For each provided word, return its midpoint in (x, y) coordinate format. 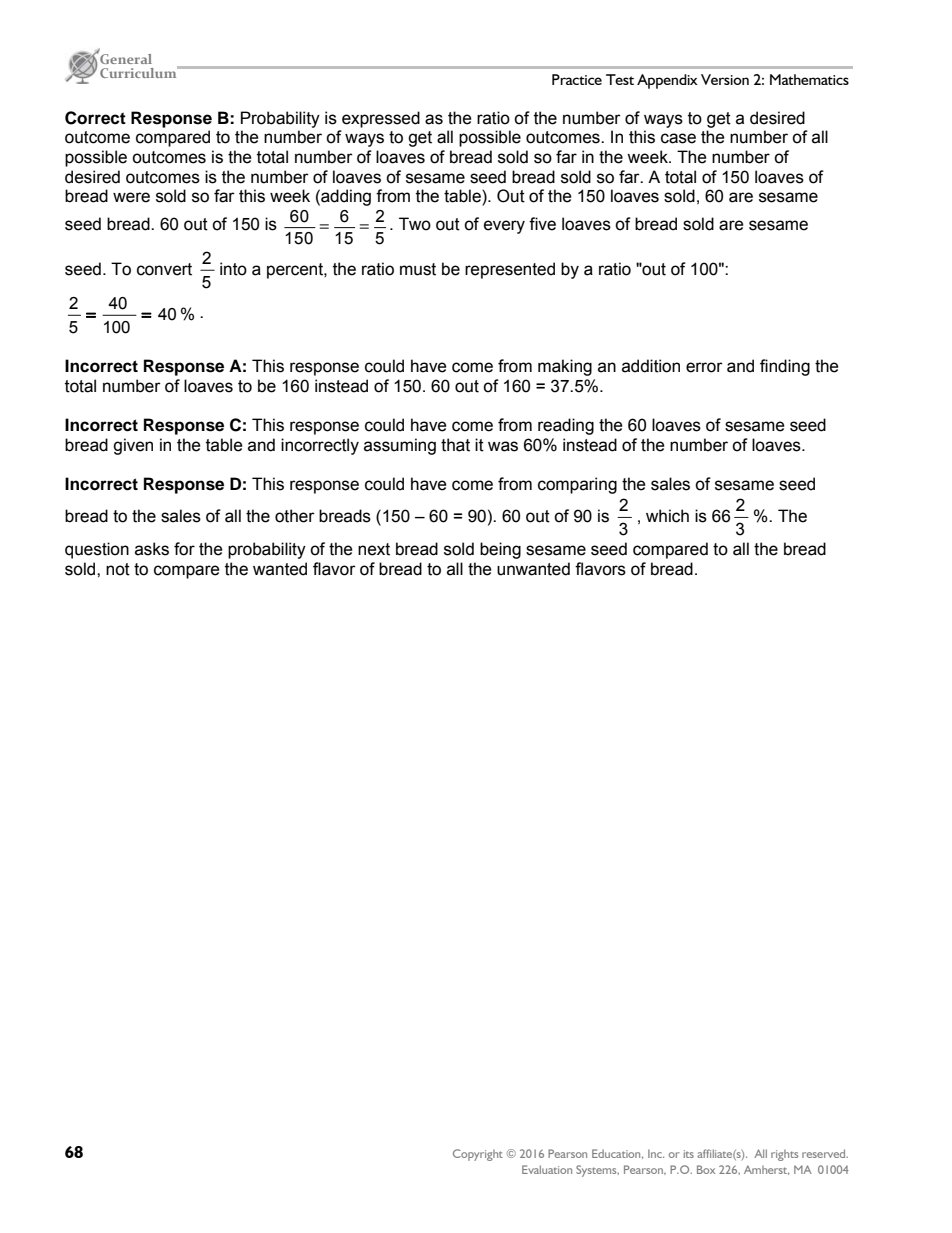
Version (725, 79)
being (500, 550)
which (667, 516)
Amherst (766, 1170)
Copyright (478, 1155)
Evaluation (547, 1169)
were (131, 197)
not (118, 569)
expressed (381, 119)
